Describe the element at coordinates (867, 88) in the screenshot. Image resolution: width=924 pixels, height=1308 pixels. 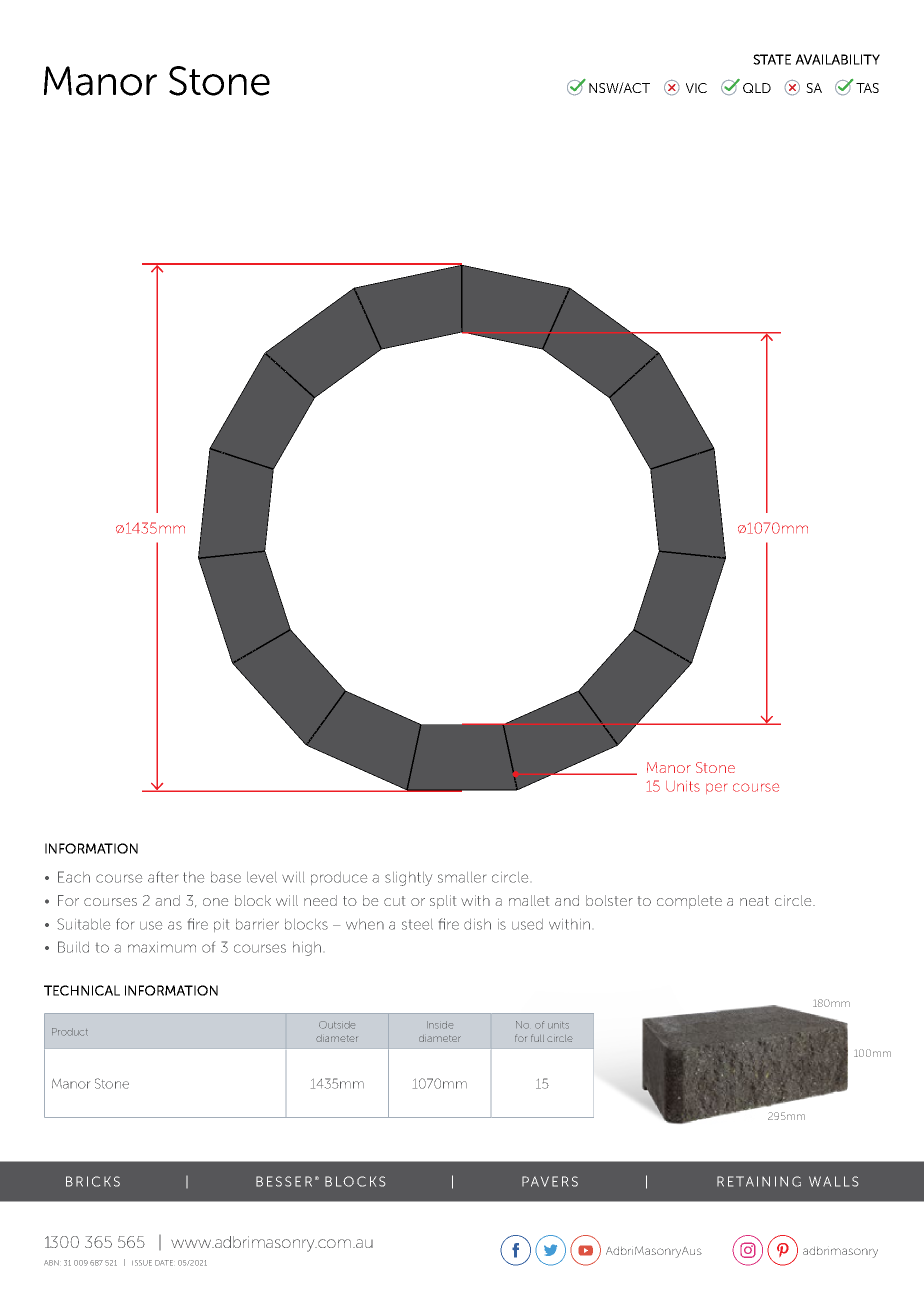
I see `TAS` at that location.
